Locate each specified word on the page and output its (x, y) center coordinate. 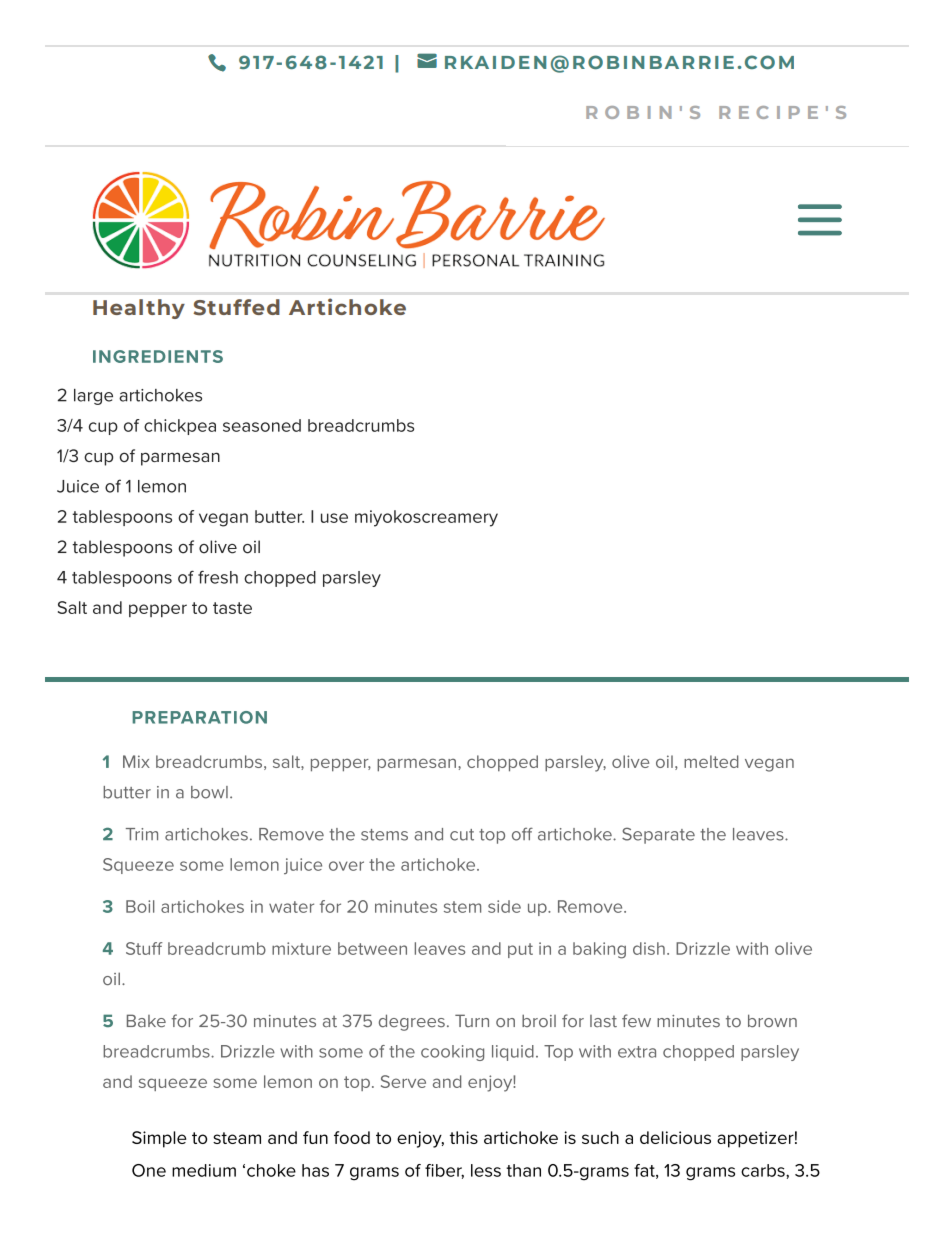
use (334, 518)
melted (711, 761)
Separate (658, 835)
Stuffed (236, 307)
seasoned (262, 425)
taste (232, 608)
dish (649, 948)
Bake (146, 1021)
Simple (159, 1139)
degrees (412, 1022)
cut (462, 835)
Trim (142, 834)
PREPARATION (199, 717)
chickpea (180, 427)
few (636, 1020)
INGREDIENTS (158, 356)
